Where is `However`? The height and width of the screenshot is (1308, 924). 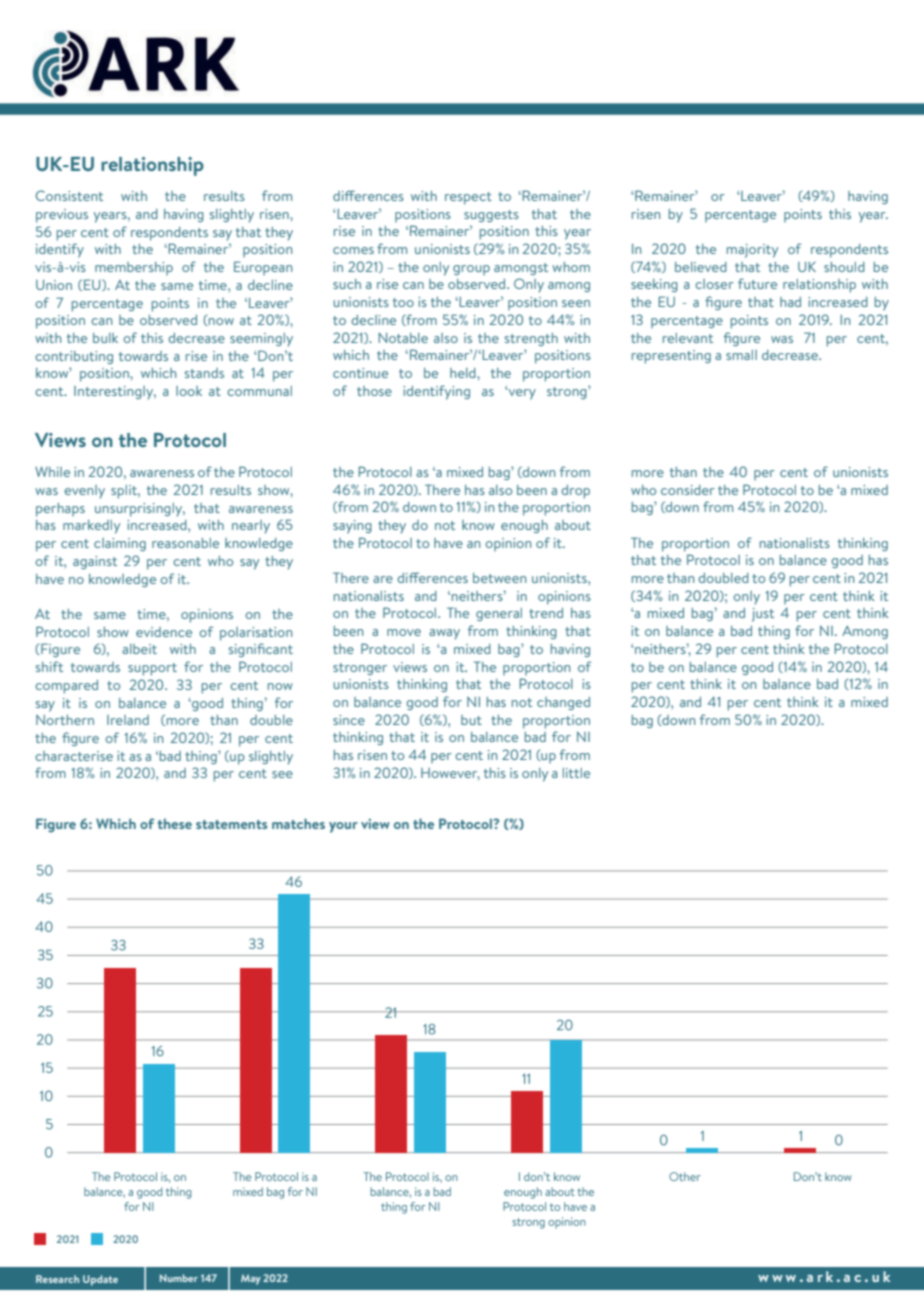
However is located at coordinates (450, 774).
